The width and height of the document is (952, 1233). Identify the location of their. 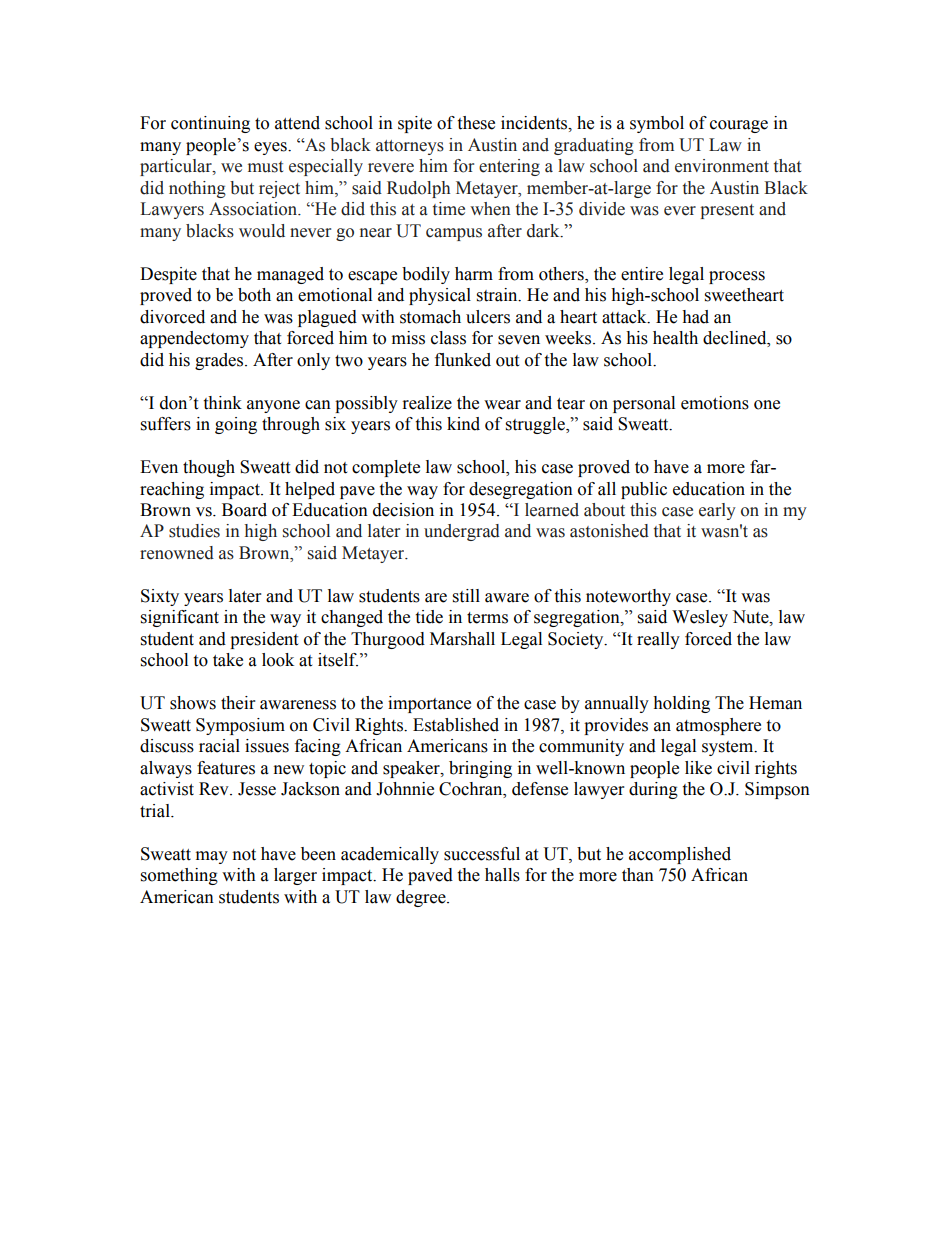
(238, 703).
